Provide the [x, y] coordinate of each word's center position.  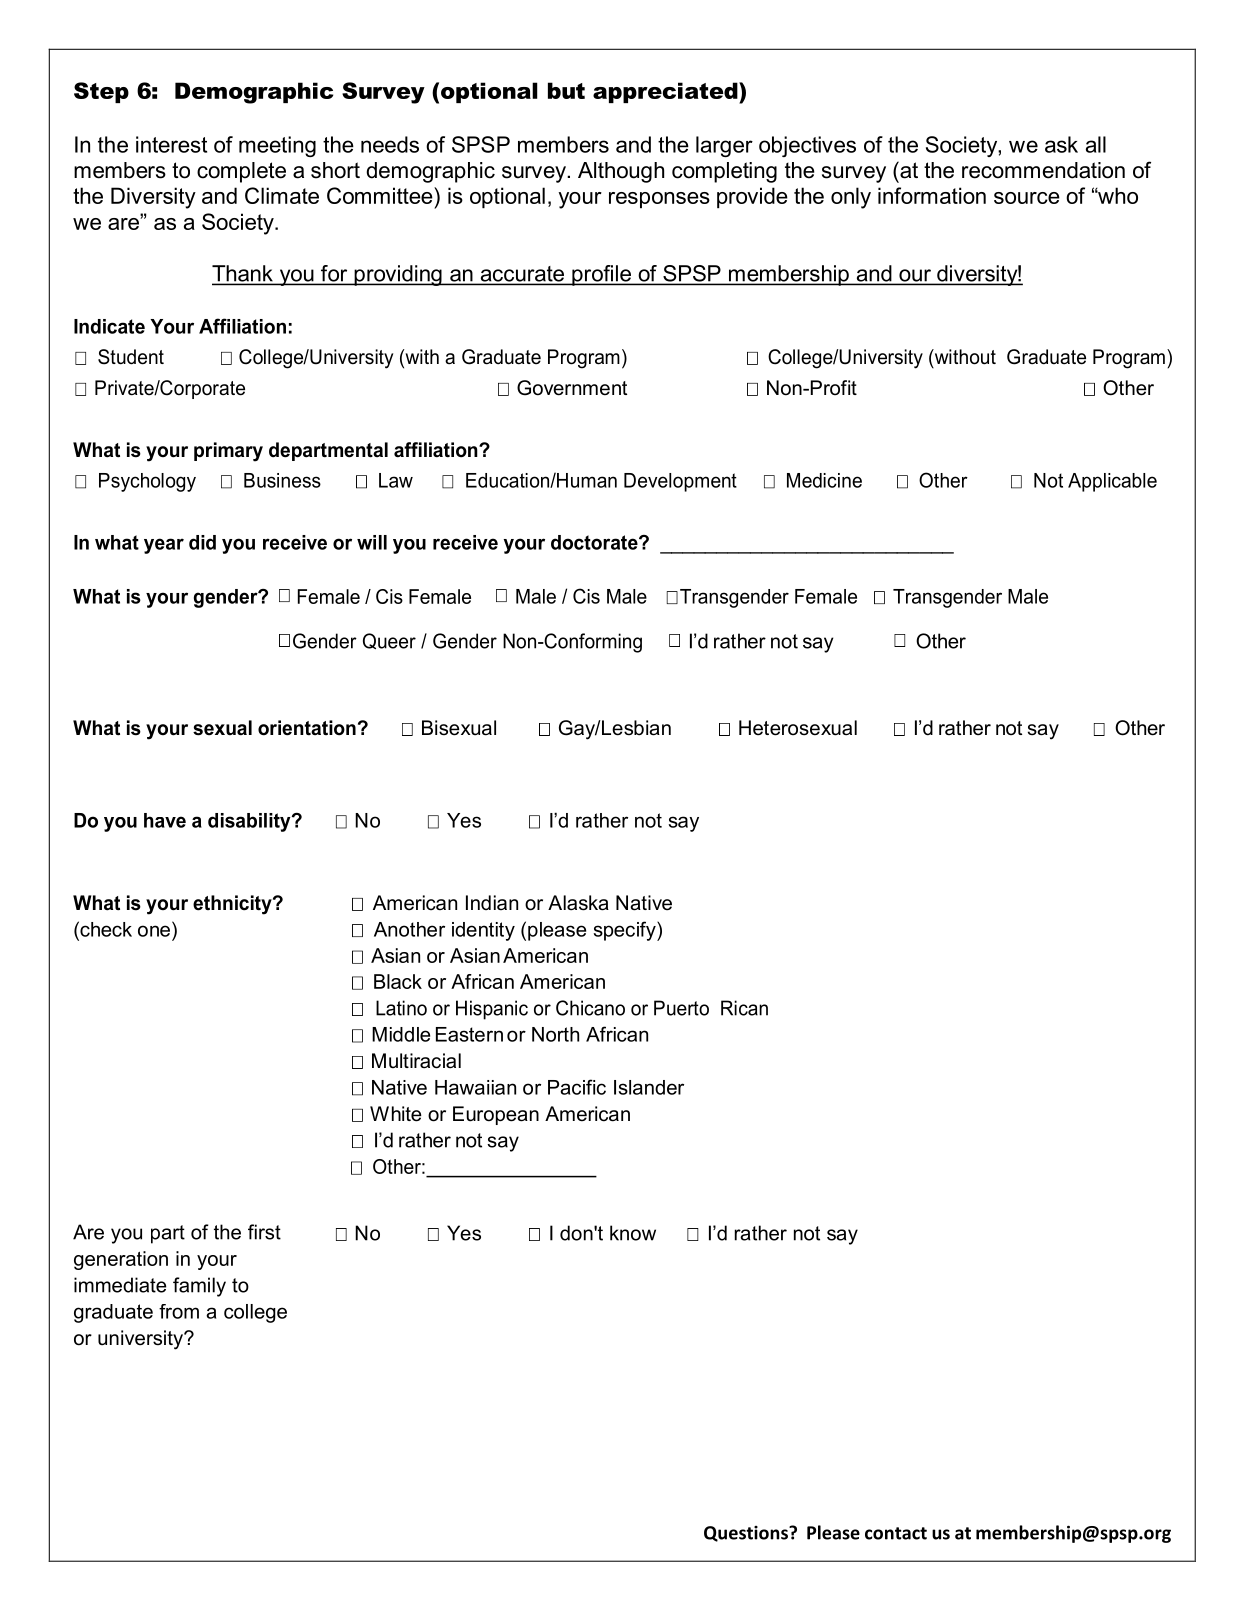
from [179, 1311]
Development [680, 482]
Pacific [577, 1087]
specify [626, 931]
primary [228, 452]
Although [621, 172]
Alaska [578, 903]
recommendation [1043, 170]
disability [250, 822]
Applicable [1112, 482]
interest [171, 144]
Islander [649, 1087]
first [264, 1232]
